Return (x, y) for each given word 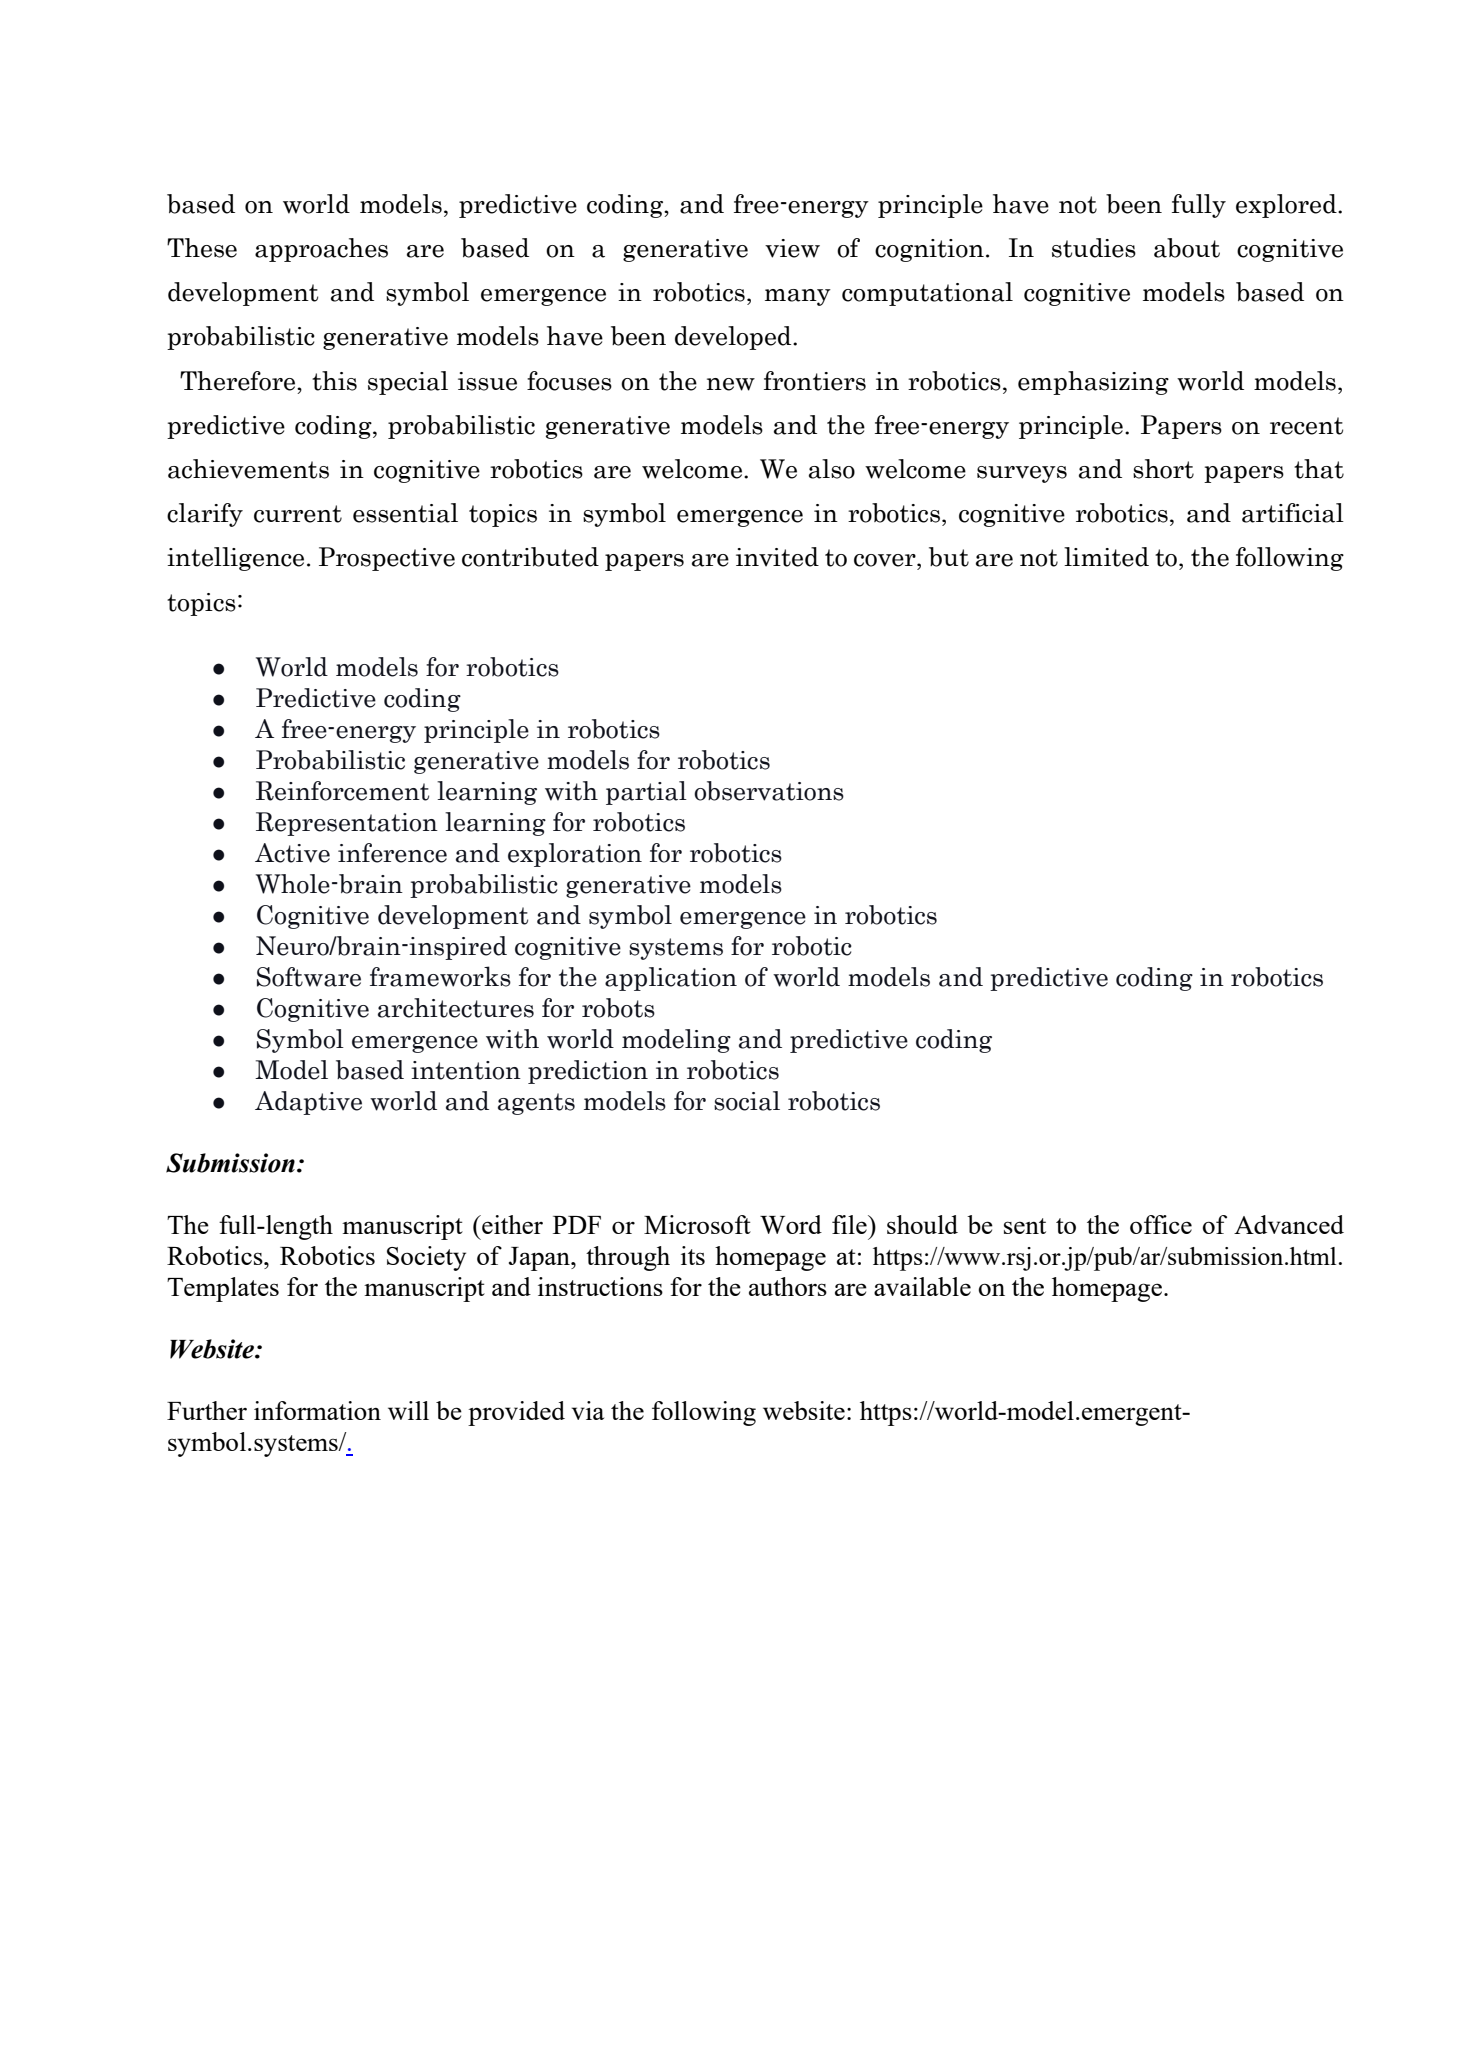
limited (1106, 557)
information (317, 1410)
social (747, 1101)
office (1161, 1224)
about (1187, 248)
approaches (321, 250)
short (1163, 469)
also (832, 469)
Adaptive (308, 1103)
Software (309, 977)
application (671, 979)
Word (791, 1224)
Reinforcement (342, 791)
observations (769, 791)
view (792, 248)
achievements (248, 469)
